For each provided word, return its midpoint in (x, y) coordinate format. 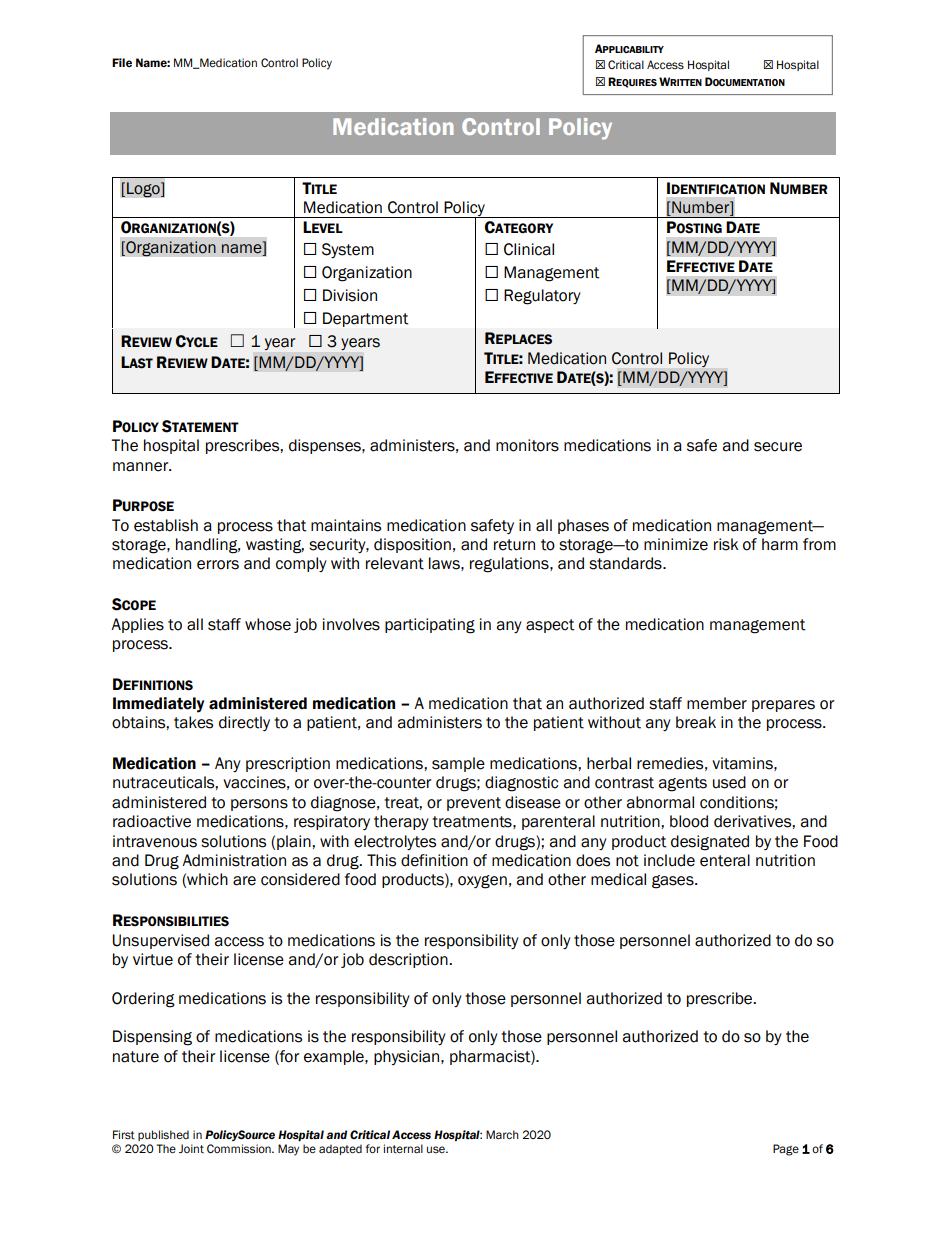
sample (458, 764)
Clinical (529, 249)
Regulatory (542, 297)
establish (166, 525)
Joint (191, 1148)
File (122, 62)
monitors (527, 445)
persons (259, 805)
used (729, 782)
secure (778, 447)
